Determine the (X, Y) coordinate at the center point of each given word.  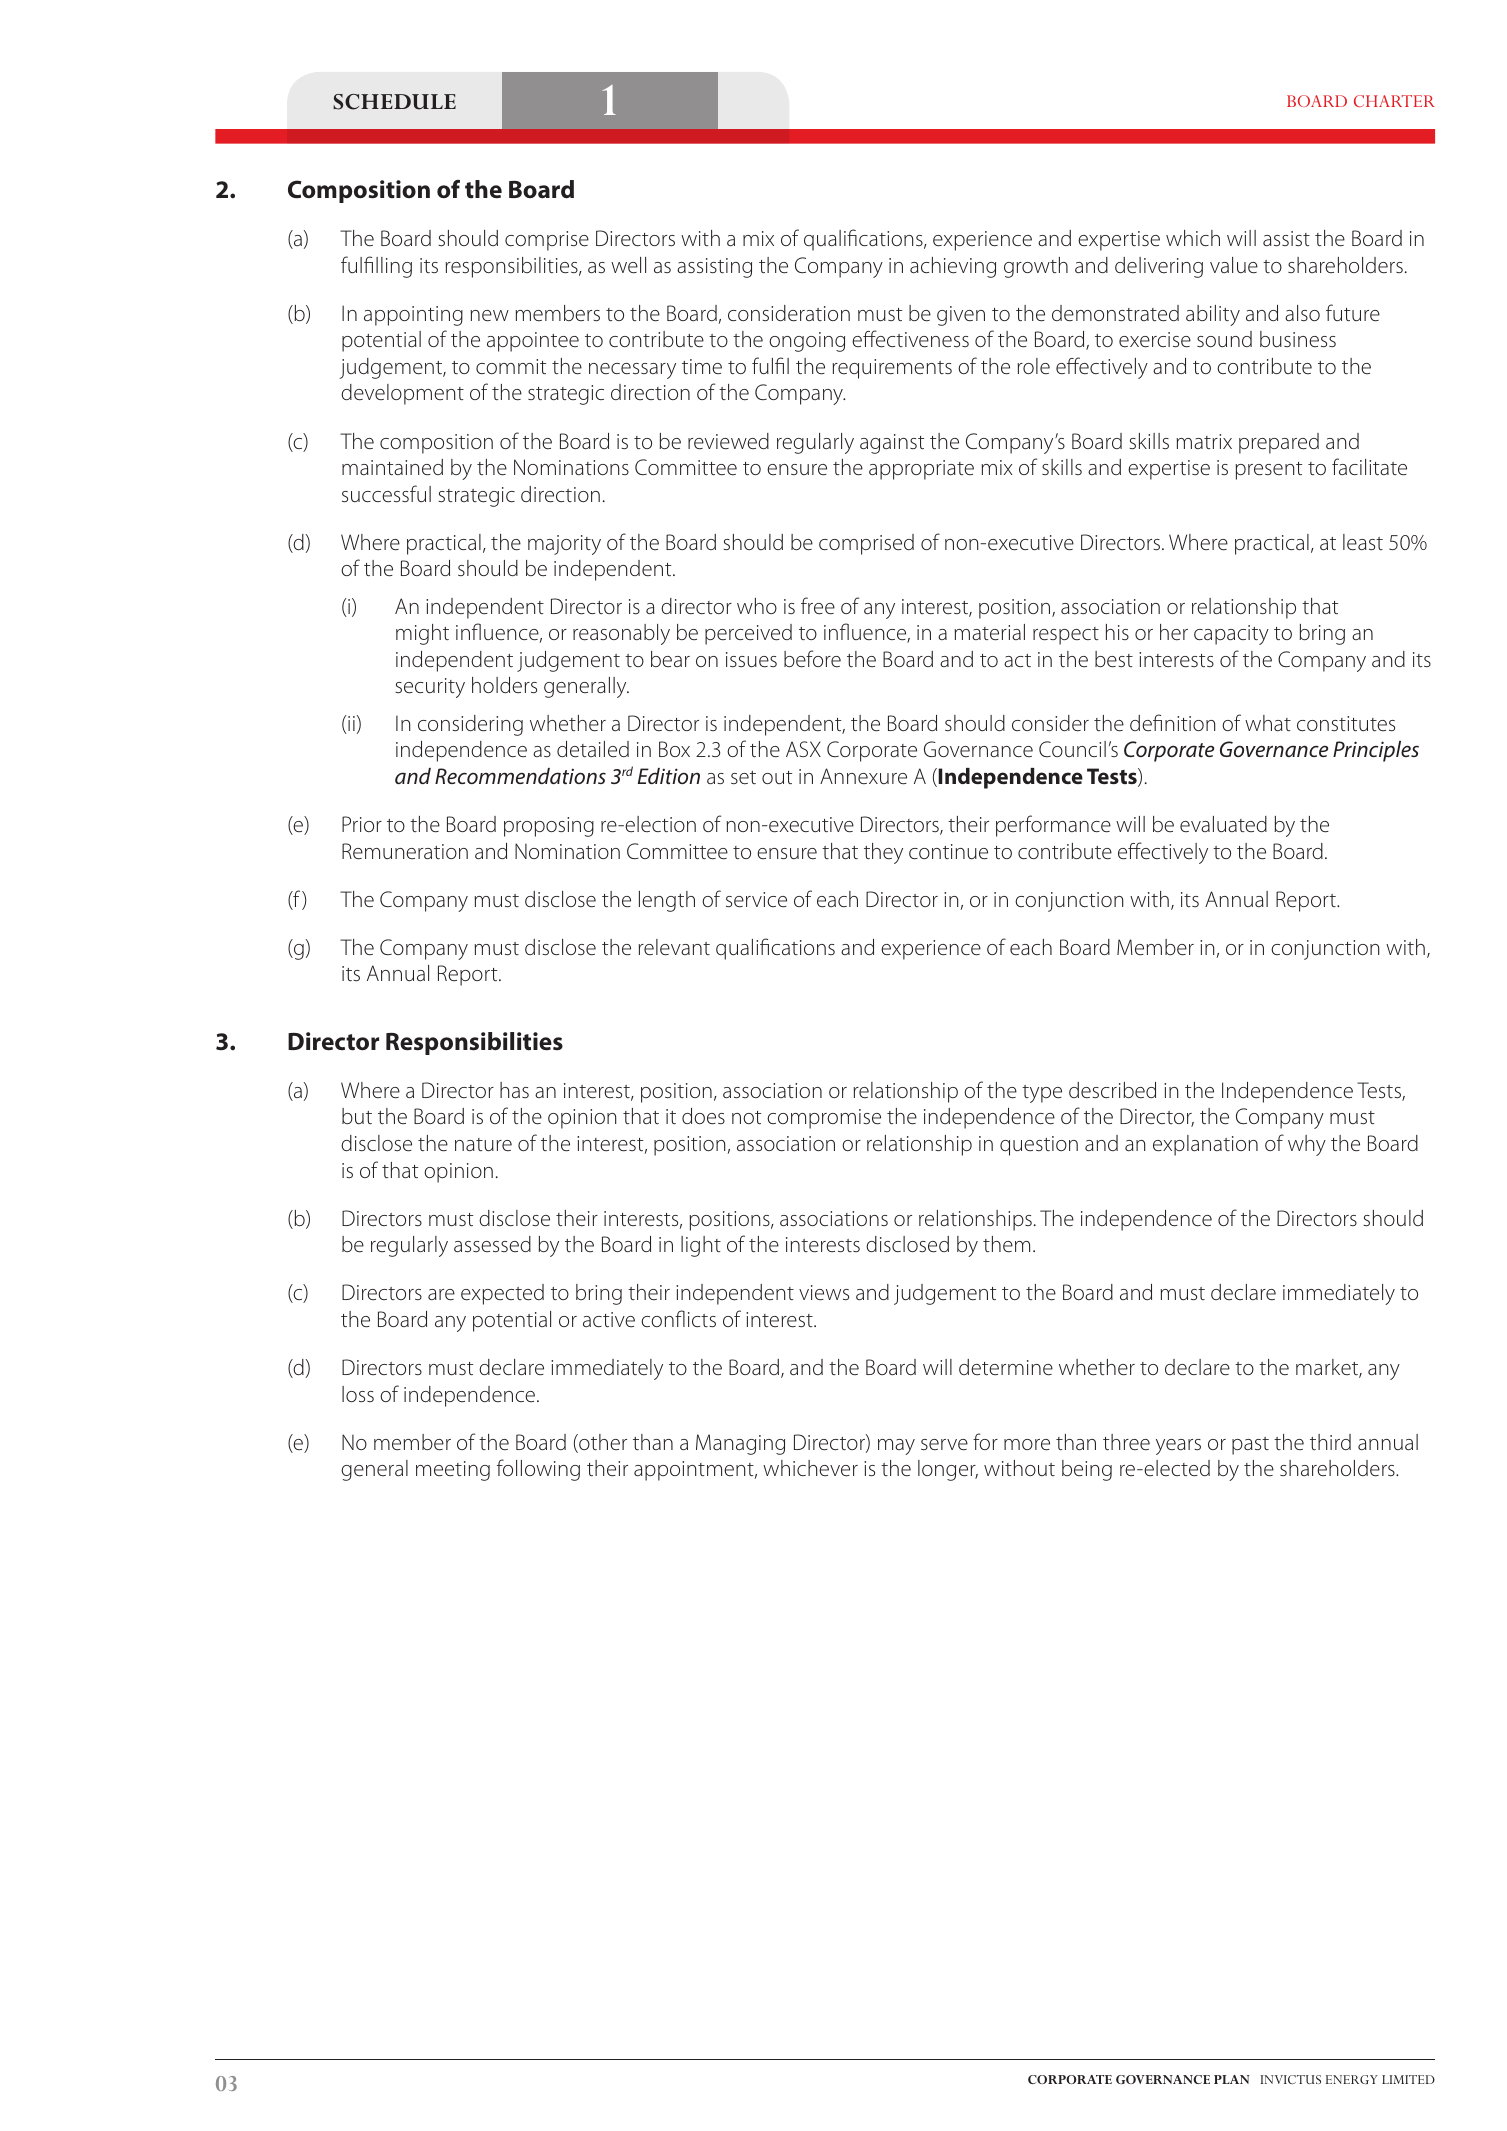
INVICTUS (1291, 2079)
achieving (953, 267)
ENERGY (1352, 2079)
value (1234, 265)
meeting (453, 1471)
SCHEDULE (394, 102)
